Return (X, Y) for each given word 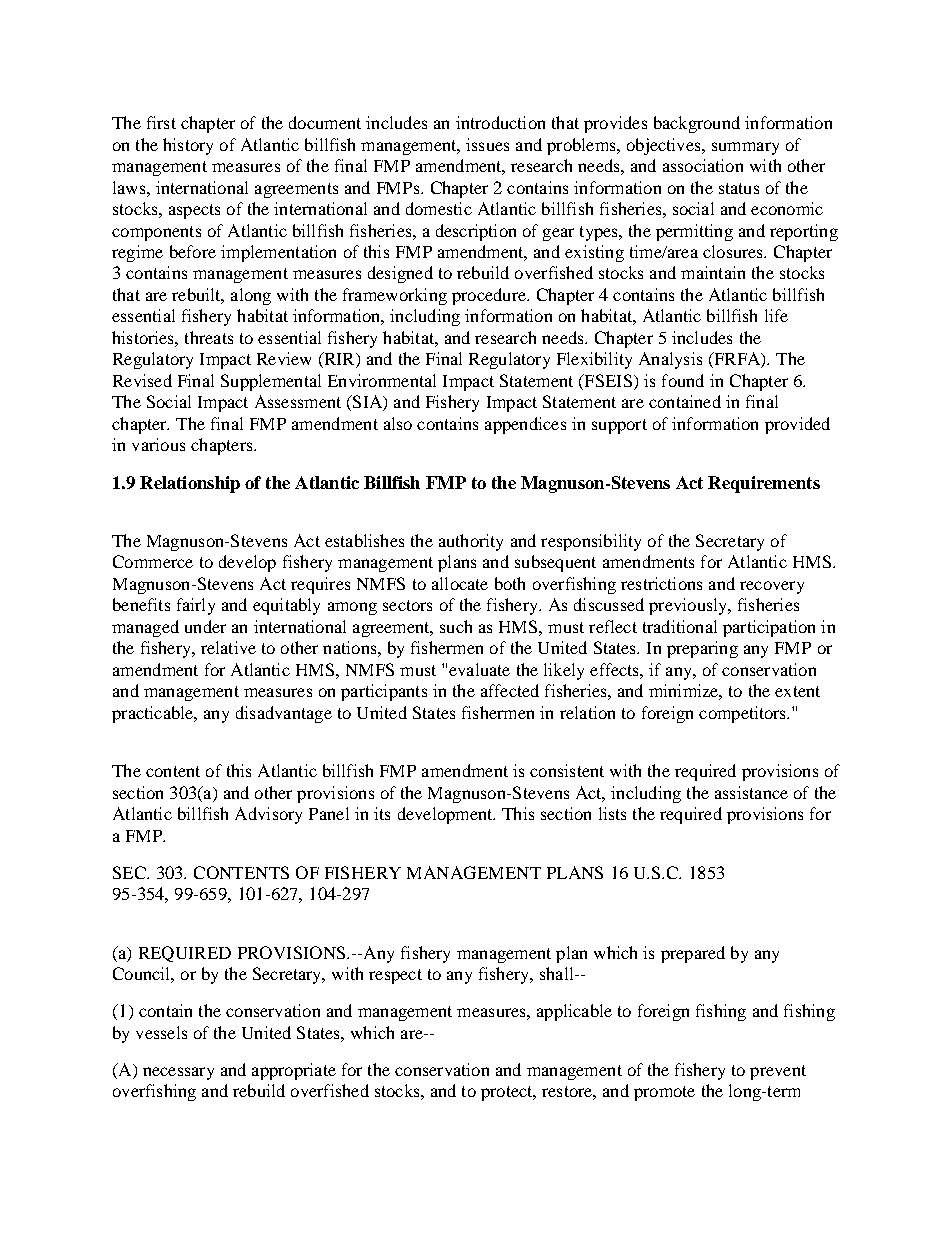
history (188, 146)
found (683, 380)
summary (745, 148)
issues (487, 144)
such (456, 626)
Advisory (268, 815)
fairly (196, 606)
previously (689, 606)
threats (209, 337)
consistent (567, 770)
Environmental (382, 380)
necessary (178, 1073)
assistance (751, 792)
